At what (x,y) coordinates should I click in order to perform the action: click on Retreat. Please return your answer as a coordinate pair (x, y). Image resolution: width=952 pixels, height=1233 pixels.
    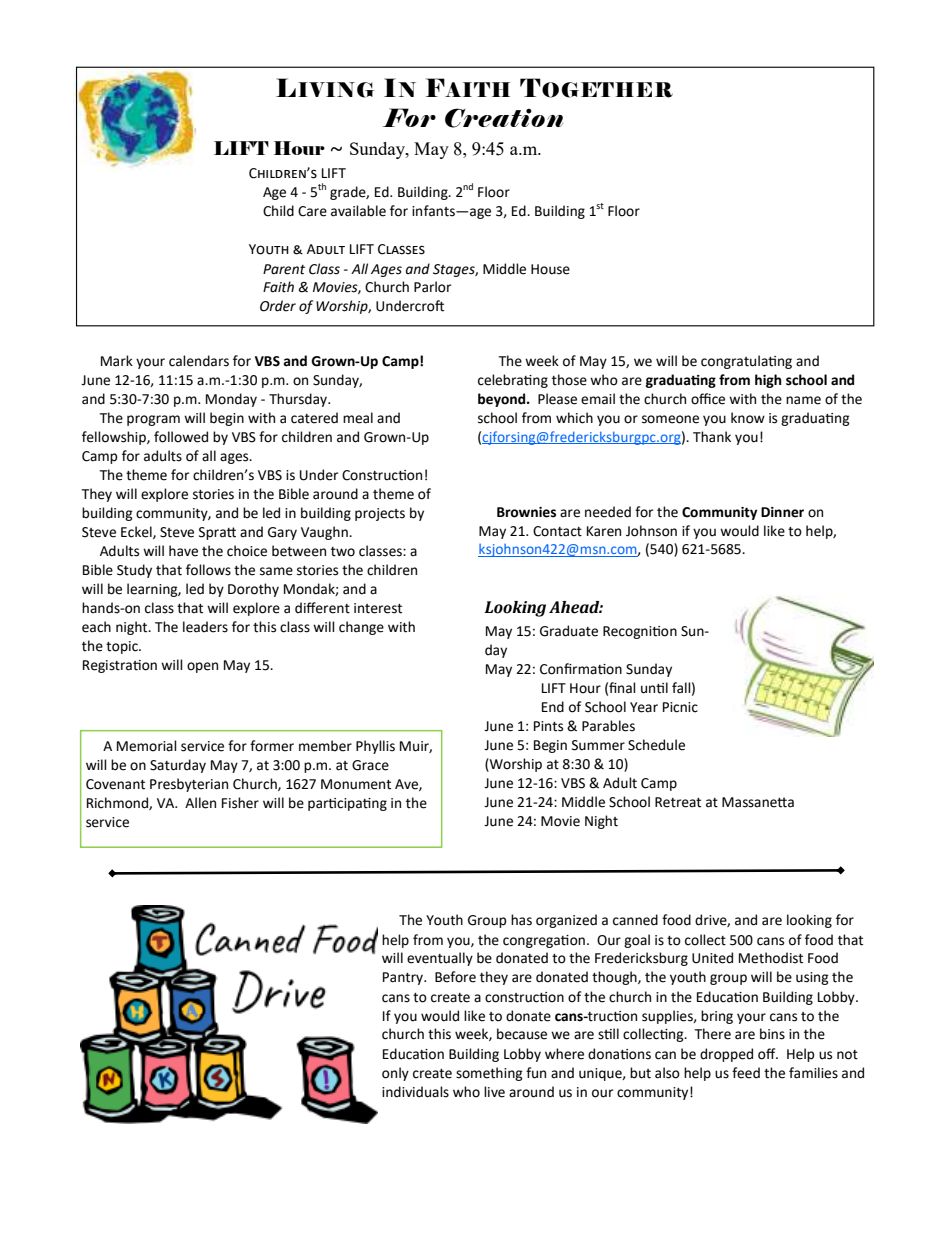
    Looking at the image, I should click on (678, 802).
